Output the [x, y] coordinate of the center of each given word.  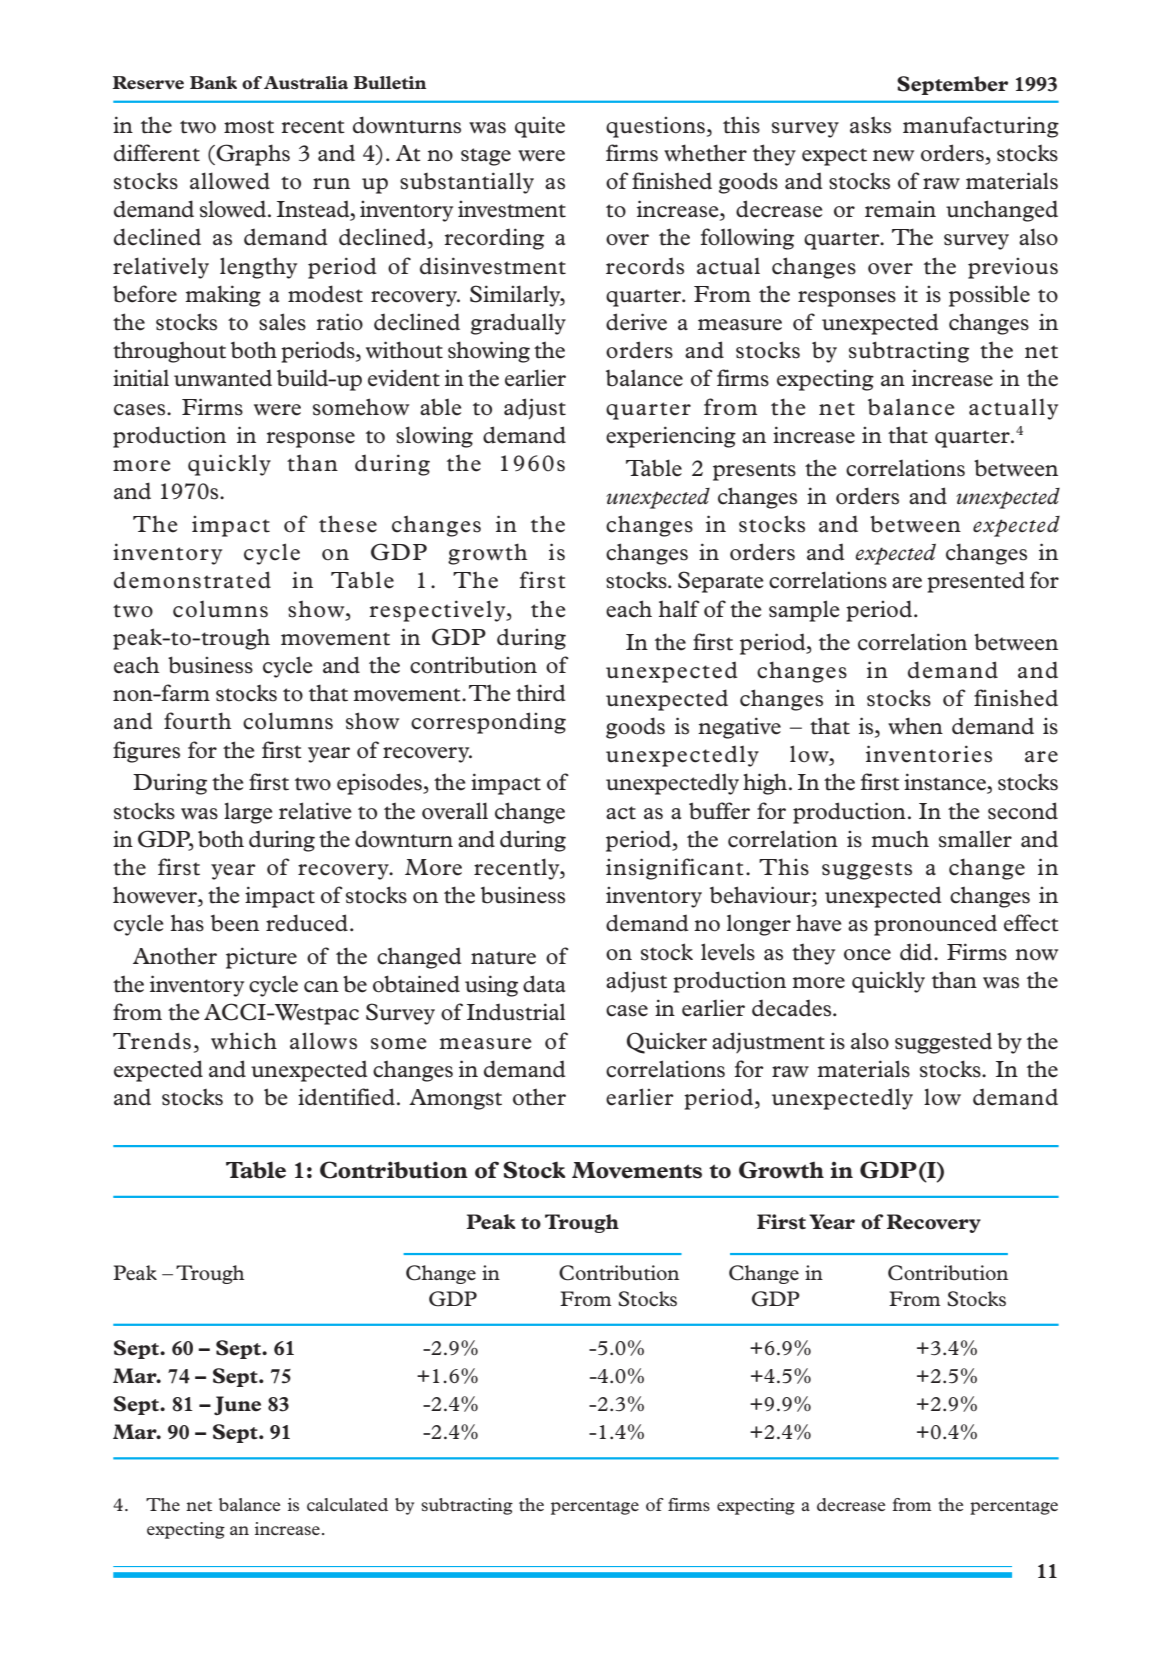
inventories [929, 754]
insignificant [675, 869]
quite [540, 127]
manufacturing [981, 127]
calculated [347, 1504]
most [249, 127]
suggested [943, 1043]
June [237, 1406]
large [248, 813]
